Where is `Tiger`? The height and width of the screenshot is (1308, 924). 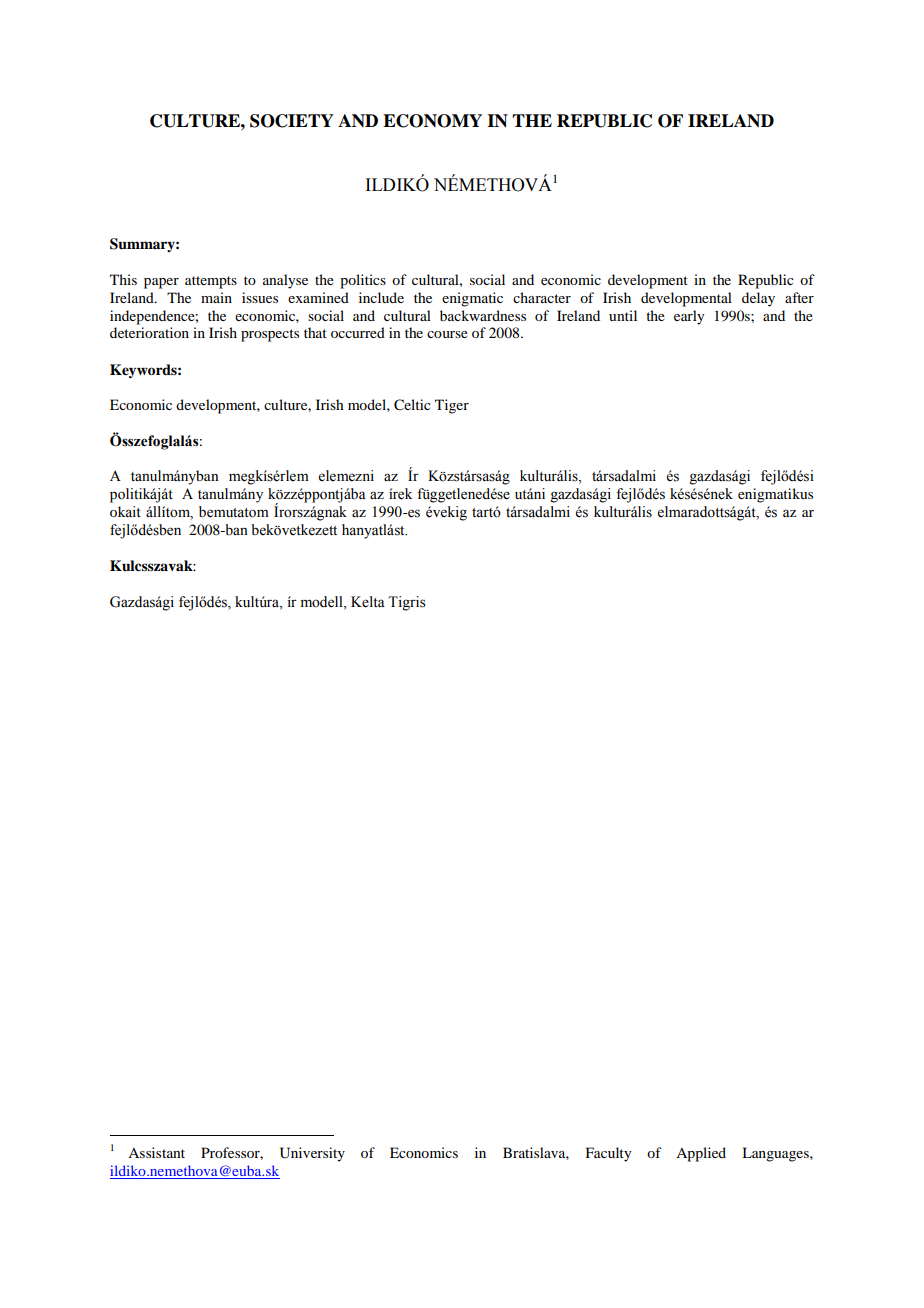 Tiger is located at coordinates (452, 406).
